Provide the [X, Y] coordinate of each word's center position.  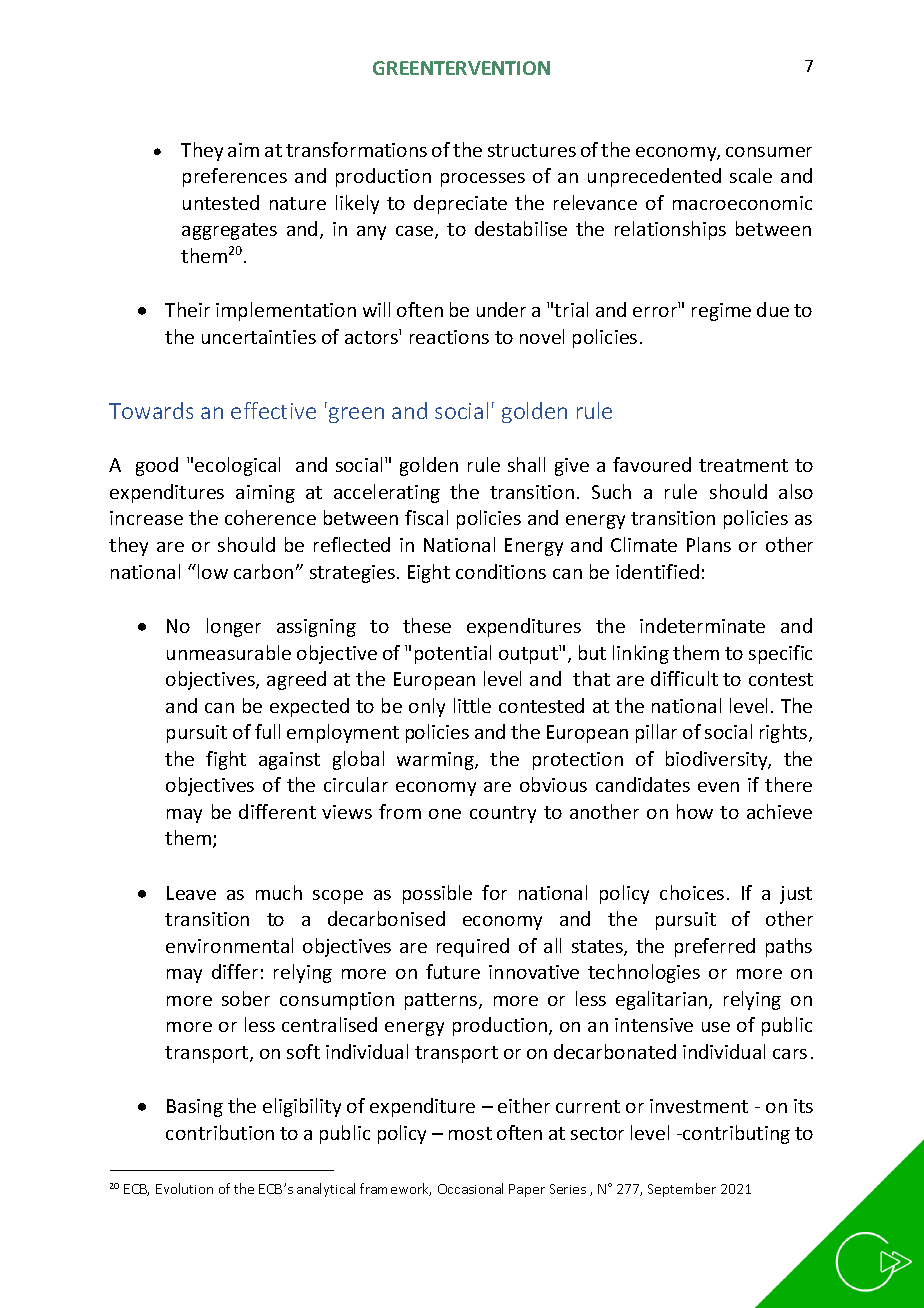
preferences [235, 177]
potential [453, 654]
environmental [229, 945]
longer [234, 627]
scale [751, 175]
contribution [220, 1132]
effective [273, 410]
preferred [715, 947]
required [473, 947]
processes [483, 180]
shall [526, 464]
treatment [743, 465]
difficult [684, 678]
